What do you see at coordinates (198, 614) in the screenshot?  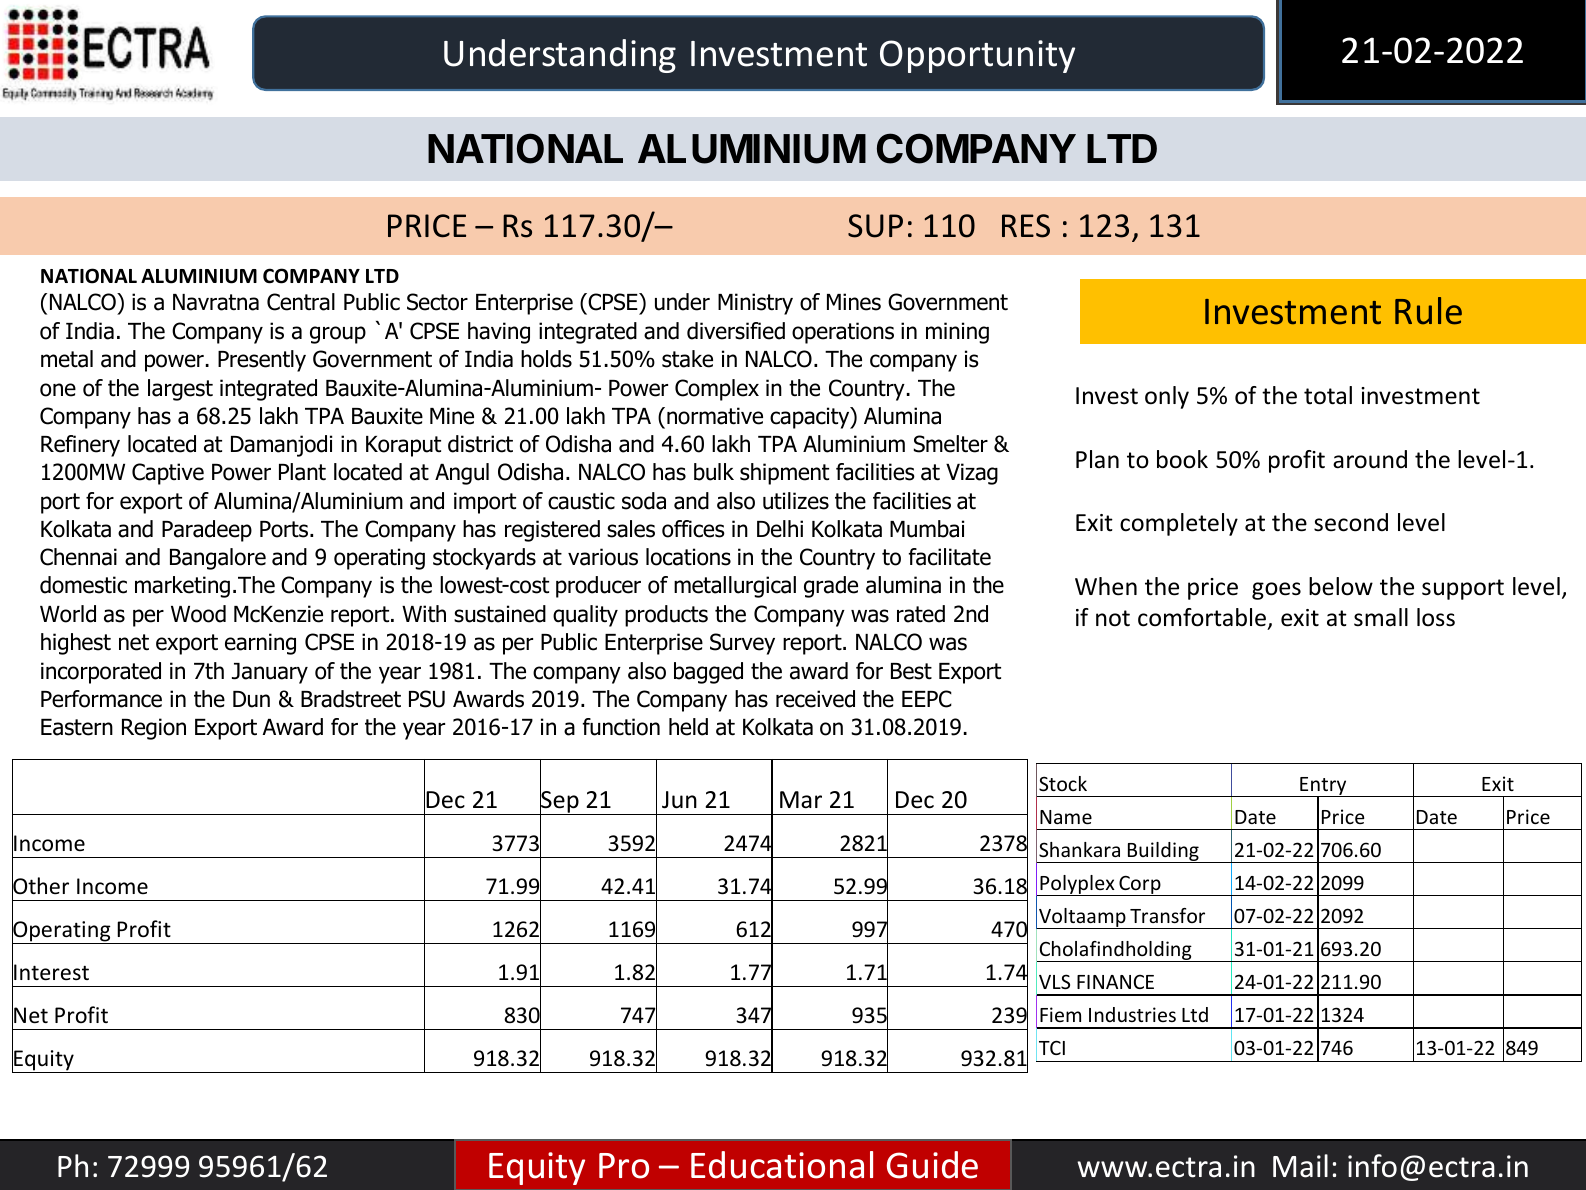 I see `Wood` at bounding box center [198, 614].
